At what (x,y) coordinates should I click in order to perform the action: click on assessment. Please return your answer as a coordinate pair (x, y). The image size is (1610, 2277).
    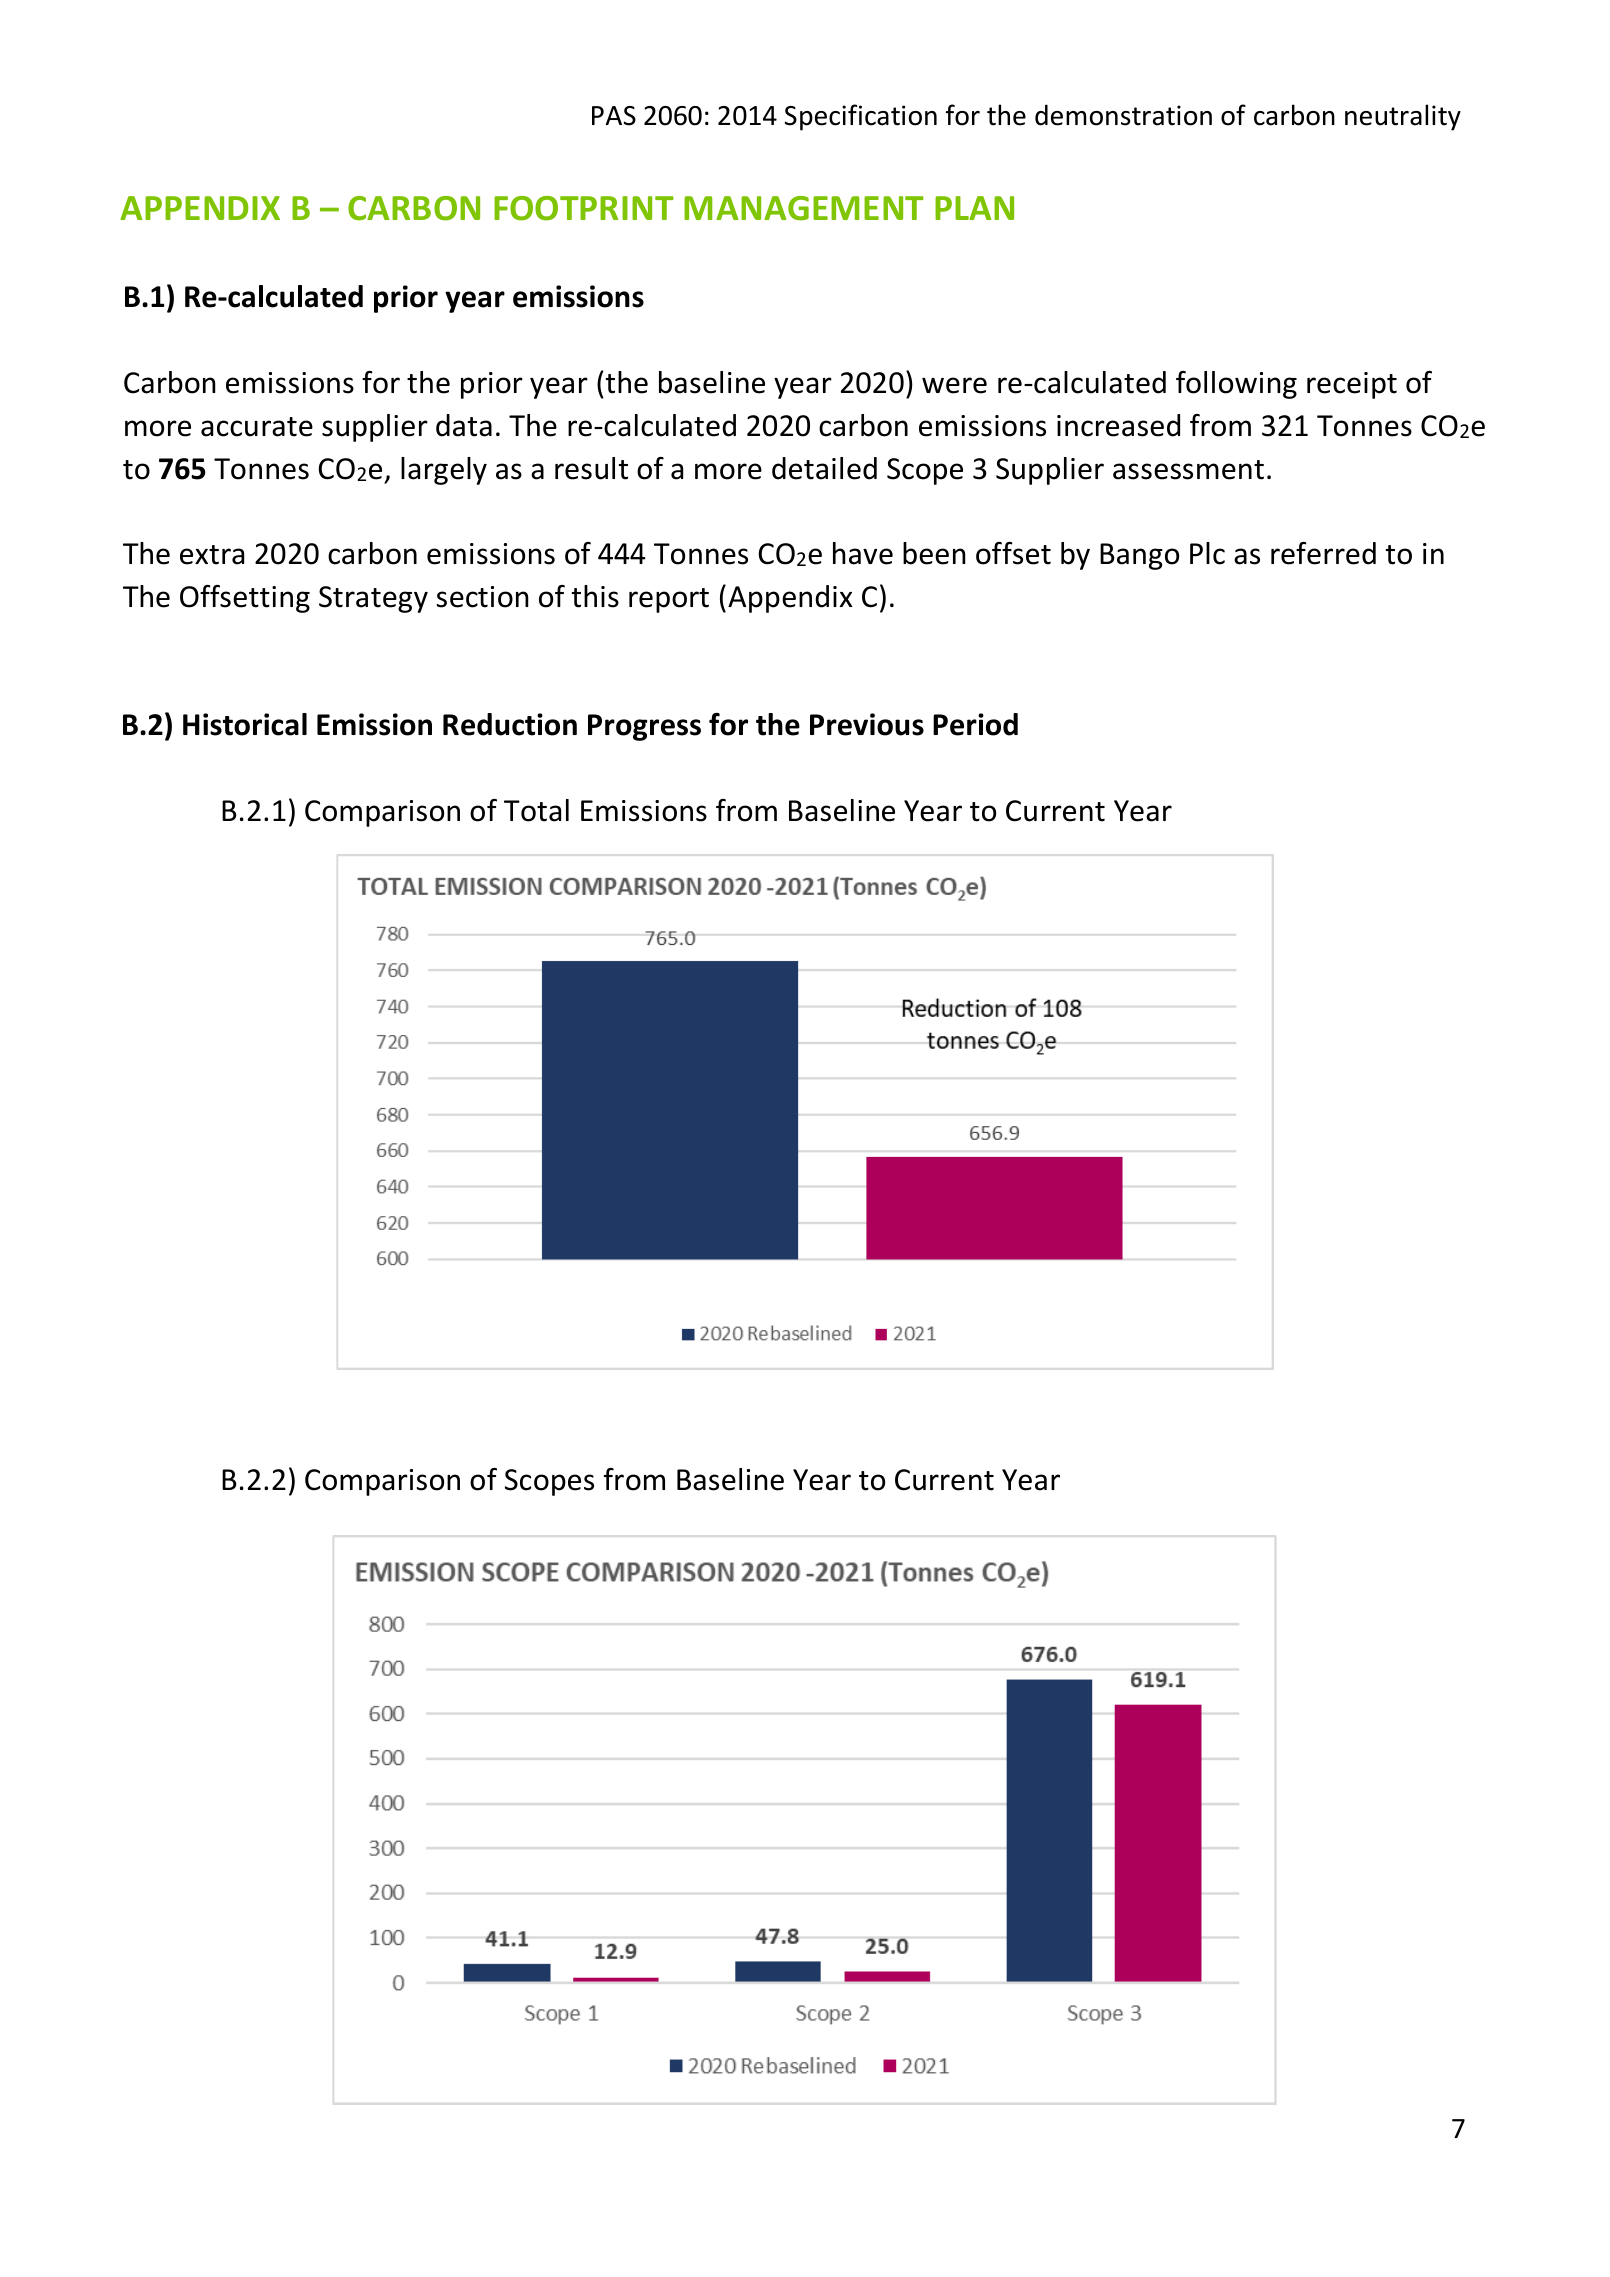
    Looking at the image, I should click on (1188, 470).
